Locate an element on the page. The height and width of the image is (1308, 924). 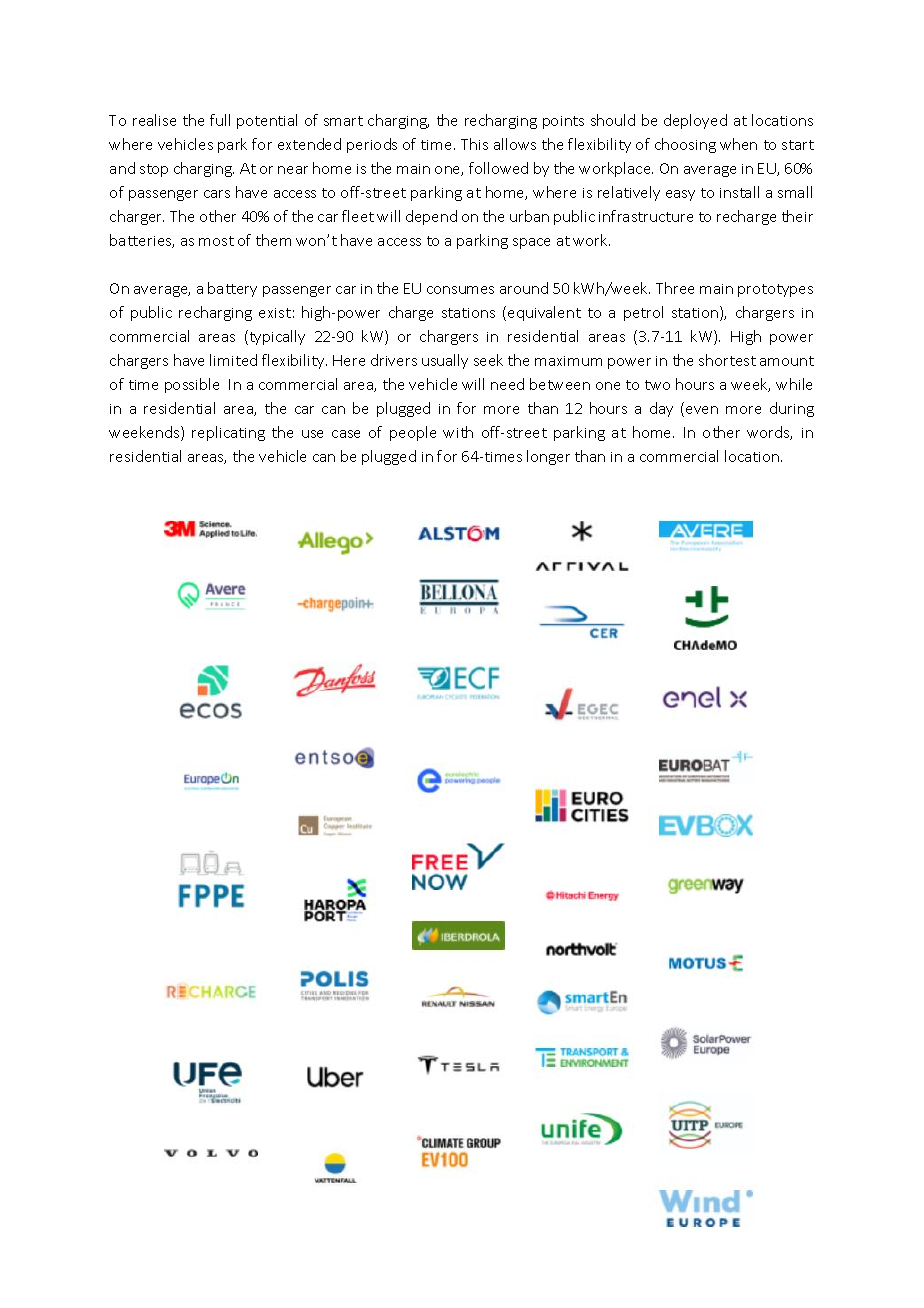
even is located at coordinates (702, 410).
